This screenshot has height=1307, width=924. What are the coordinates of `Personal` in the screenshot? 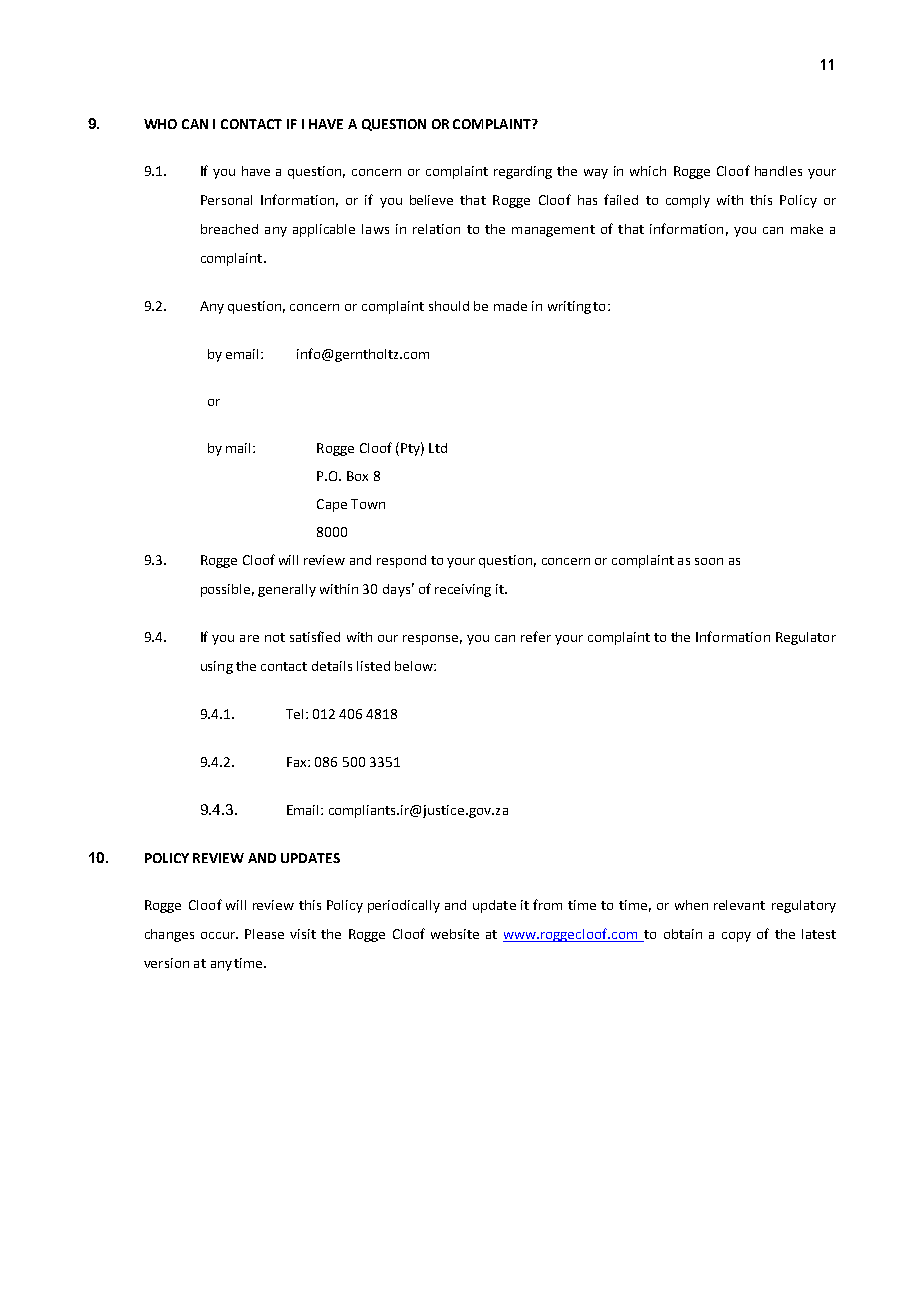 It's located at (226, 200).
